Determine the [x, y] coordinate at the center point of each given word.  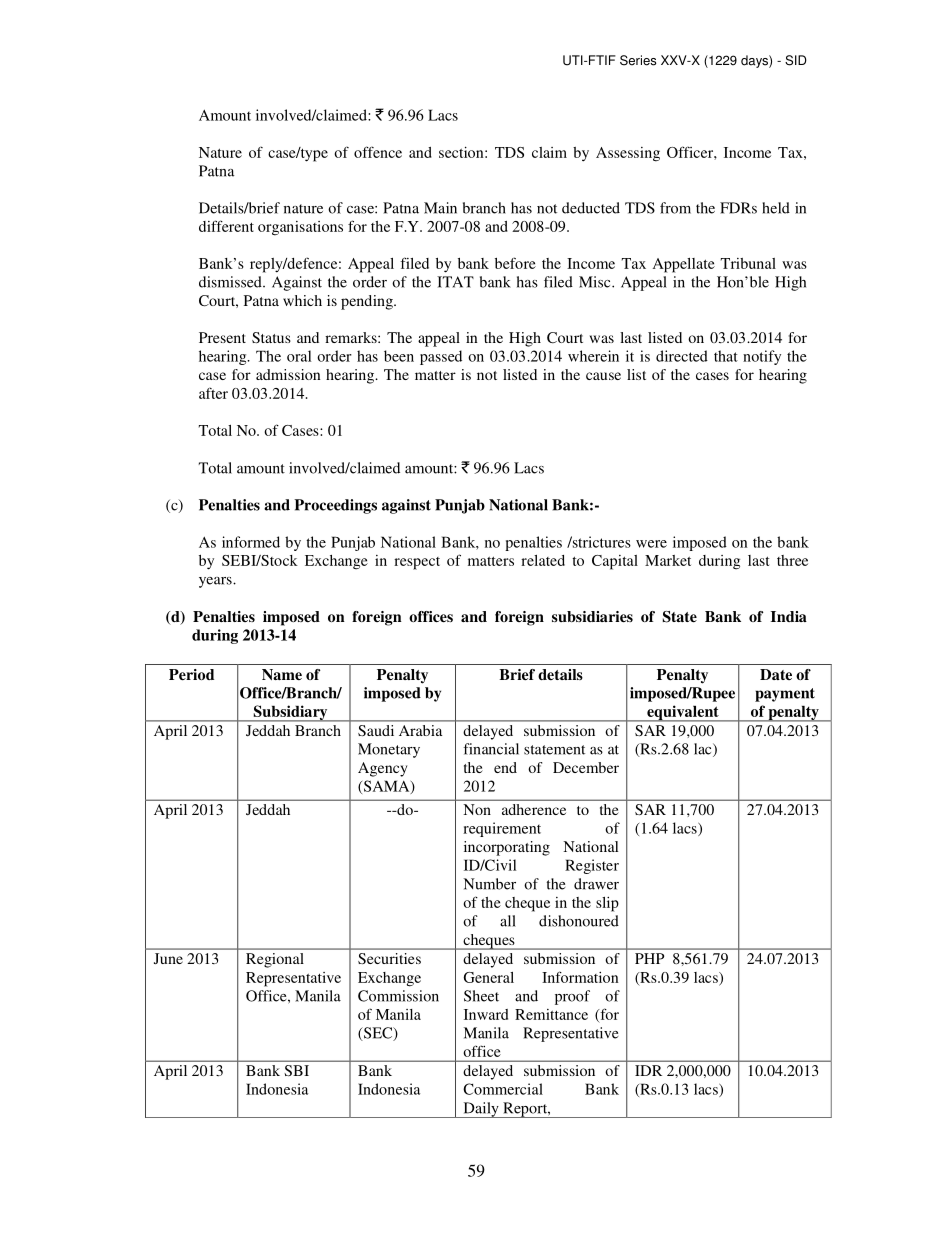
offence [378, 152]
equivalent [683, 713]
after [213, 393]
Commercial [503, 1089]
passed [441, 357]
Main [440, 208]
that [726, 356]
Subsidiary [290, 713]
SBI [296, 1070]
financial [491, 749]
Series [638, 60]
